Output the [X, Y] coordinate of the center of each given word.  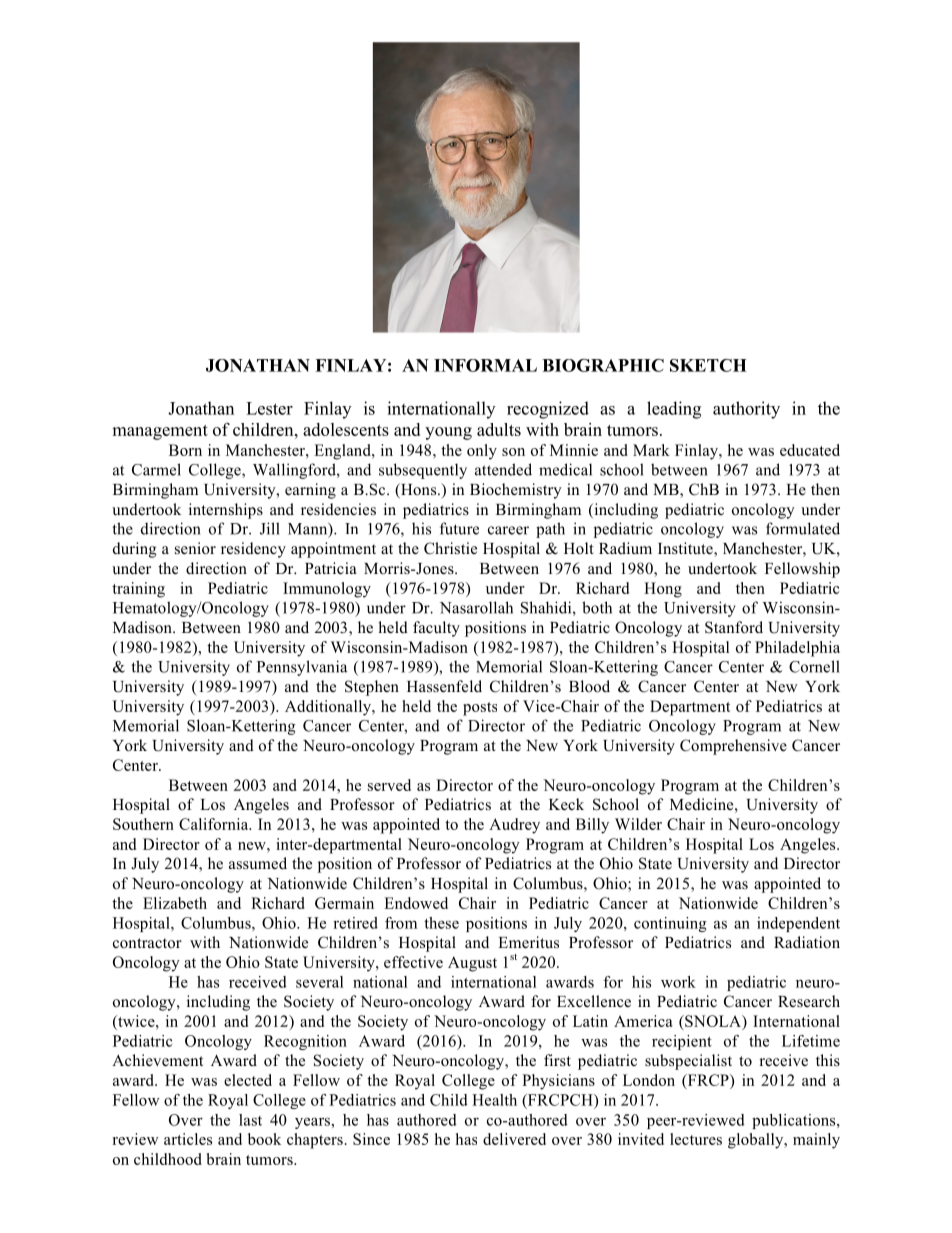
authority [746, 410]
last [250, 1120]
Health [494, 1100]
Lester [269, 408]
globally [757, 1141]
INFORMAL [485, 365]
